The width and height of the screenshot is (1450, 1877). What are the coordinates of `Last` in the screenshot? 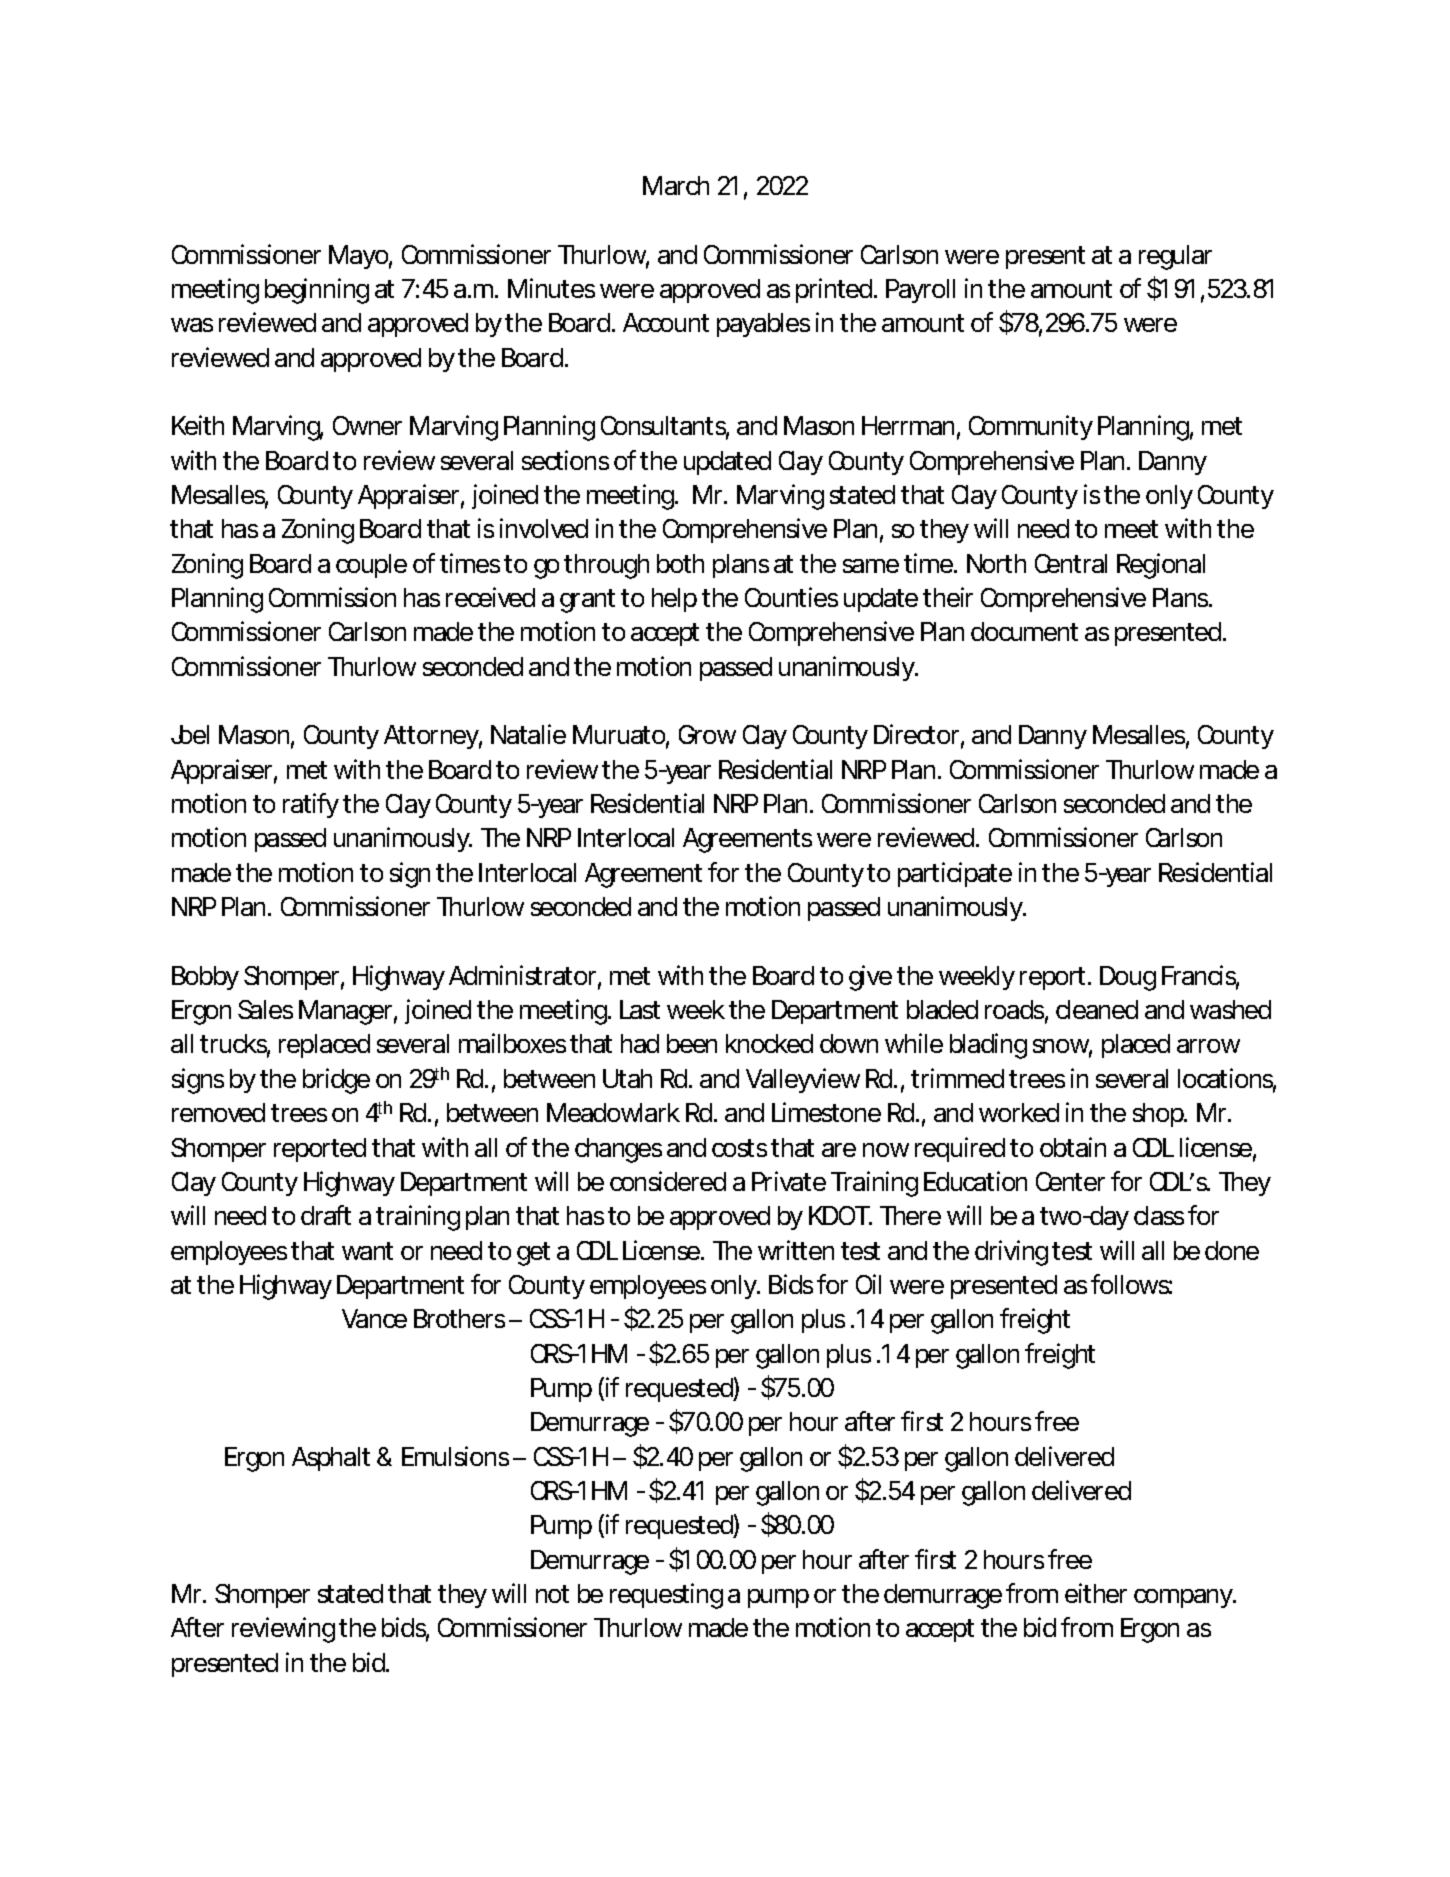 It's located at (640, 1009).
